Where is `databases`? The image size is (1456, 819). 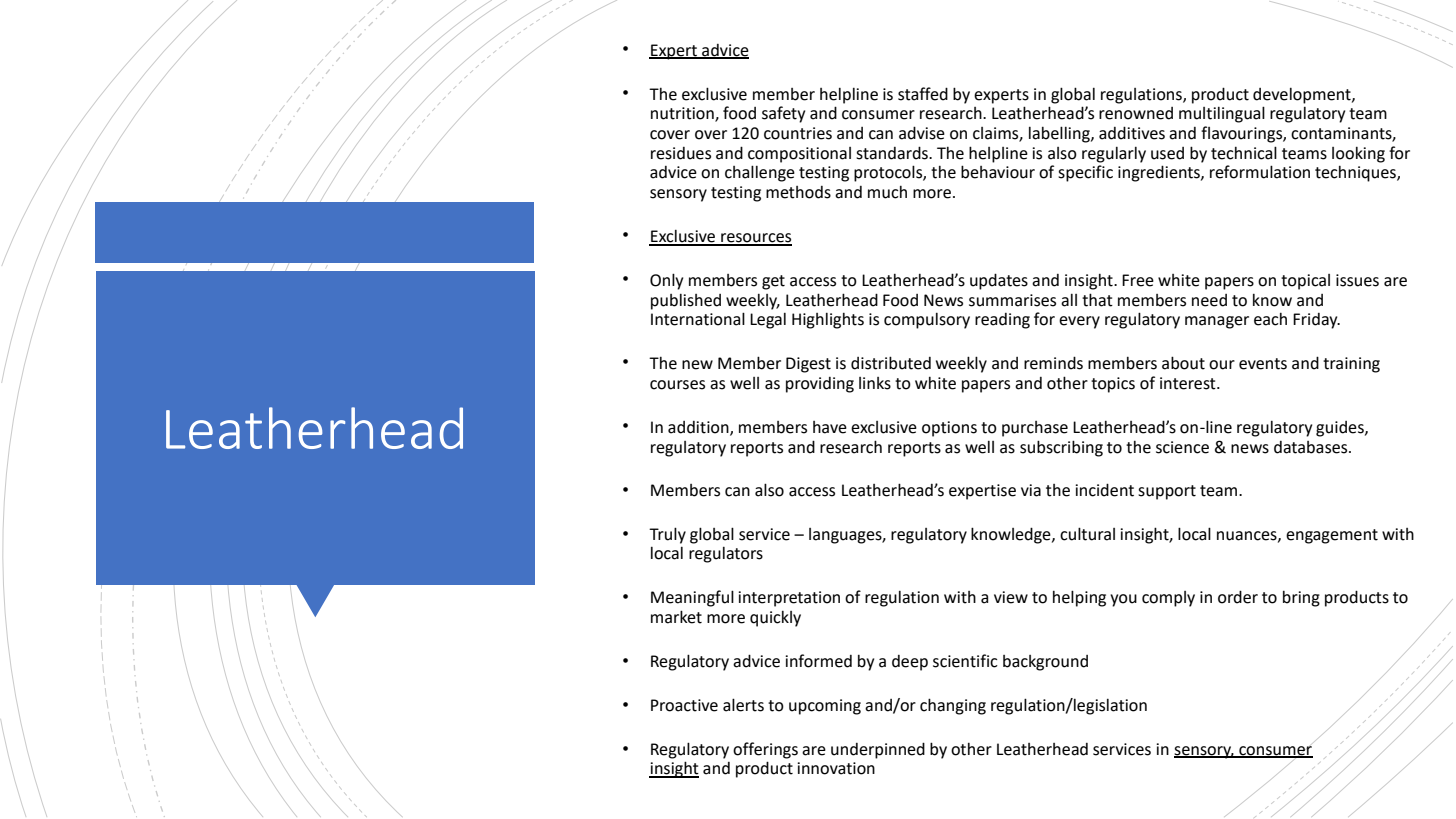
databases is located at coordinates (1312, 447).
